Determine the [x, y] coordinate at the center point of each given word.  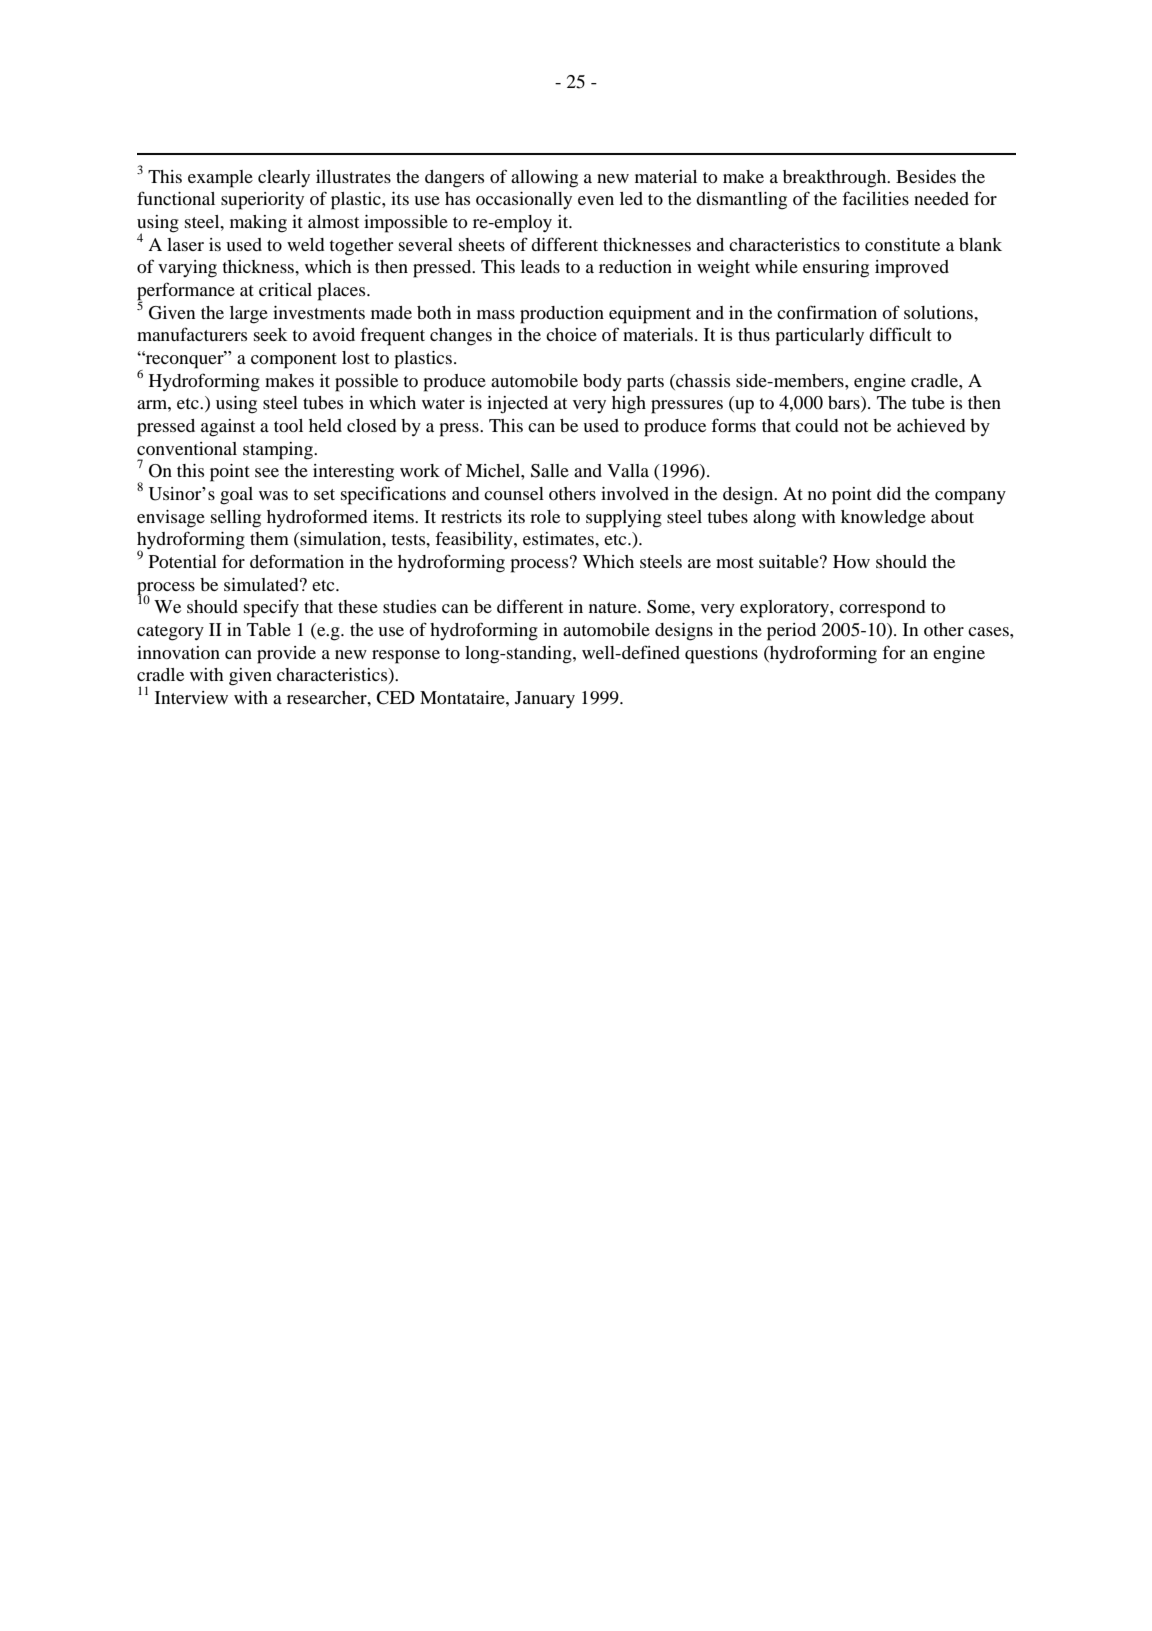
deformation [297, 561]
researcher [328, 697]
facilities [875, 198]
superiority [262, 201]
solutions [939, 312]
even [596, 200]
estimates [559, 538]
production [562, 315]
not [856, 426]
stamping [279, 451]
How [851, 561]
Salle [550, 471]
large [249, 315]
